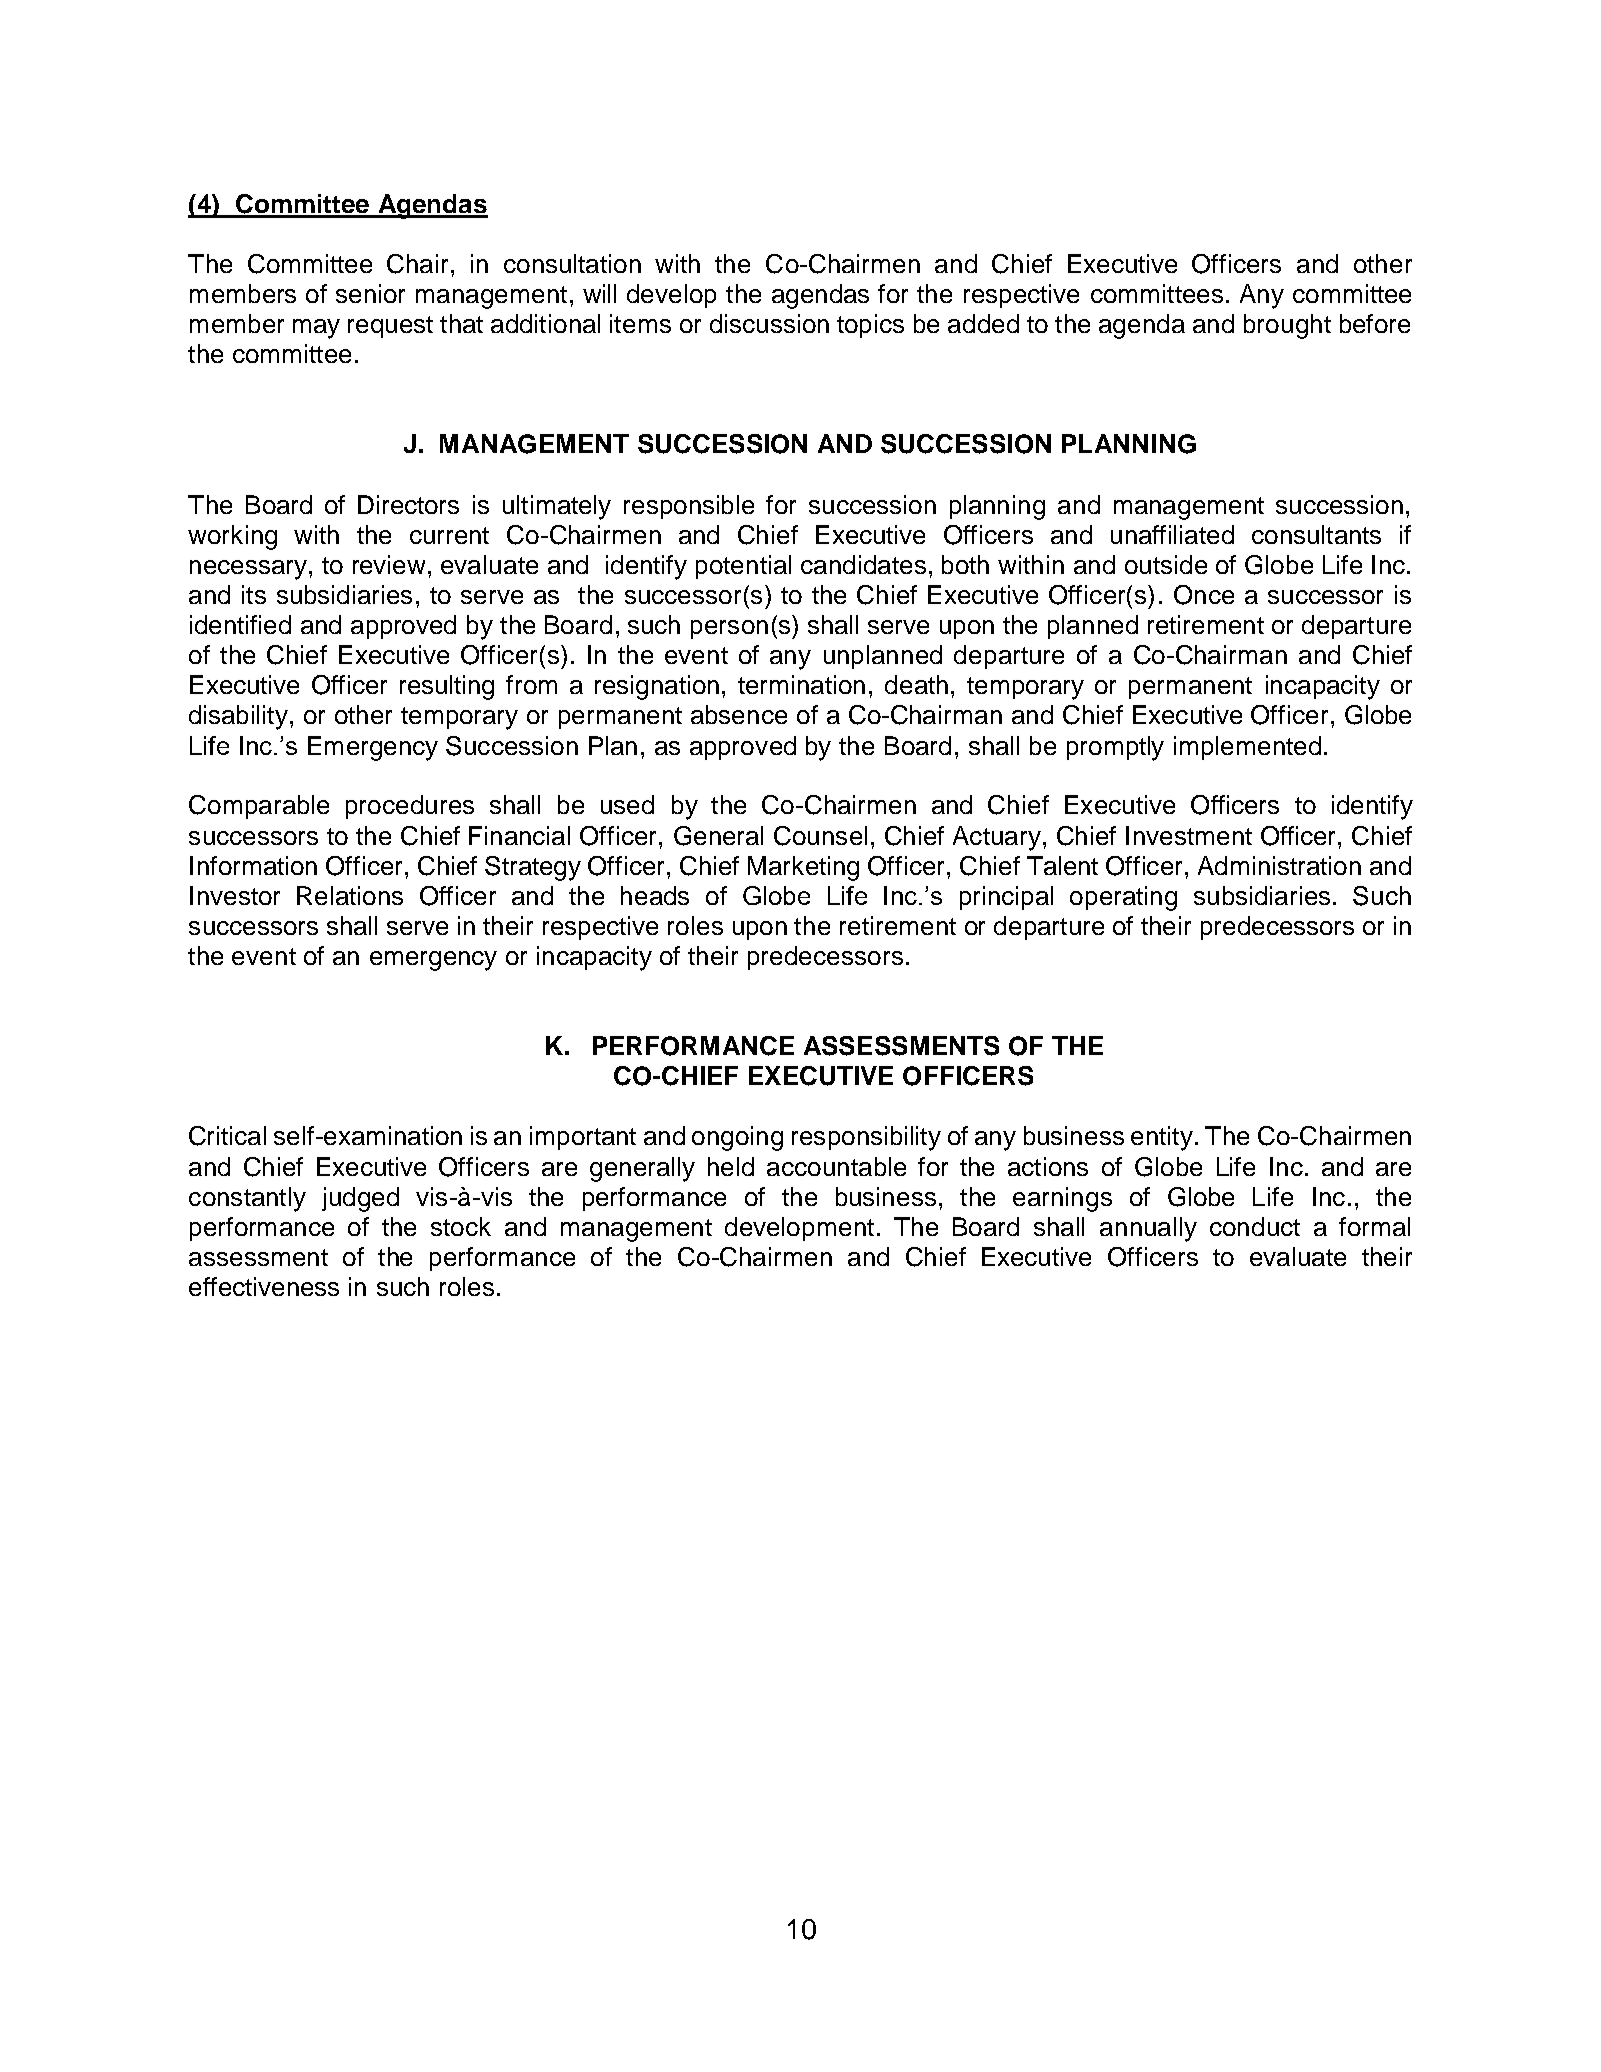 The height and width of the page is (2072, 1601). I want to click on conduct, so click(1255, 1226).
